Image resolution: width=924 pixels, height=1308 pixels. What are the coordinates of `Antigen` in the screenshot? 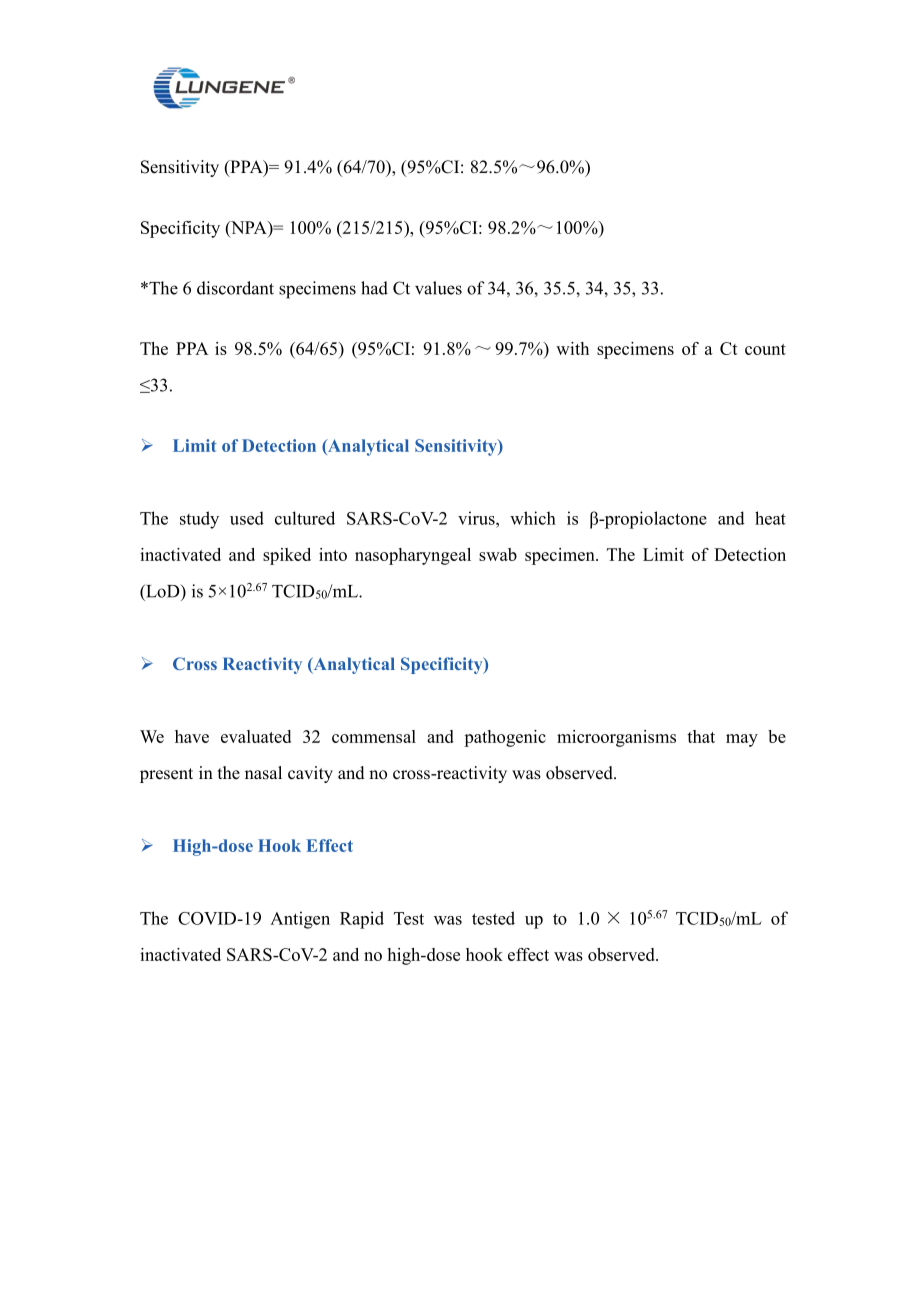 It's located at (300, 920).
